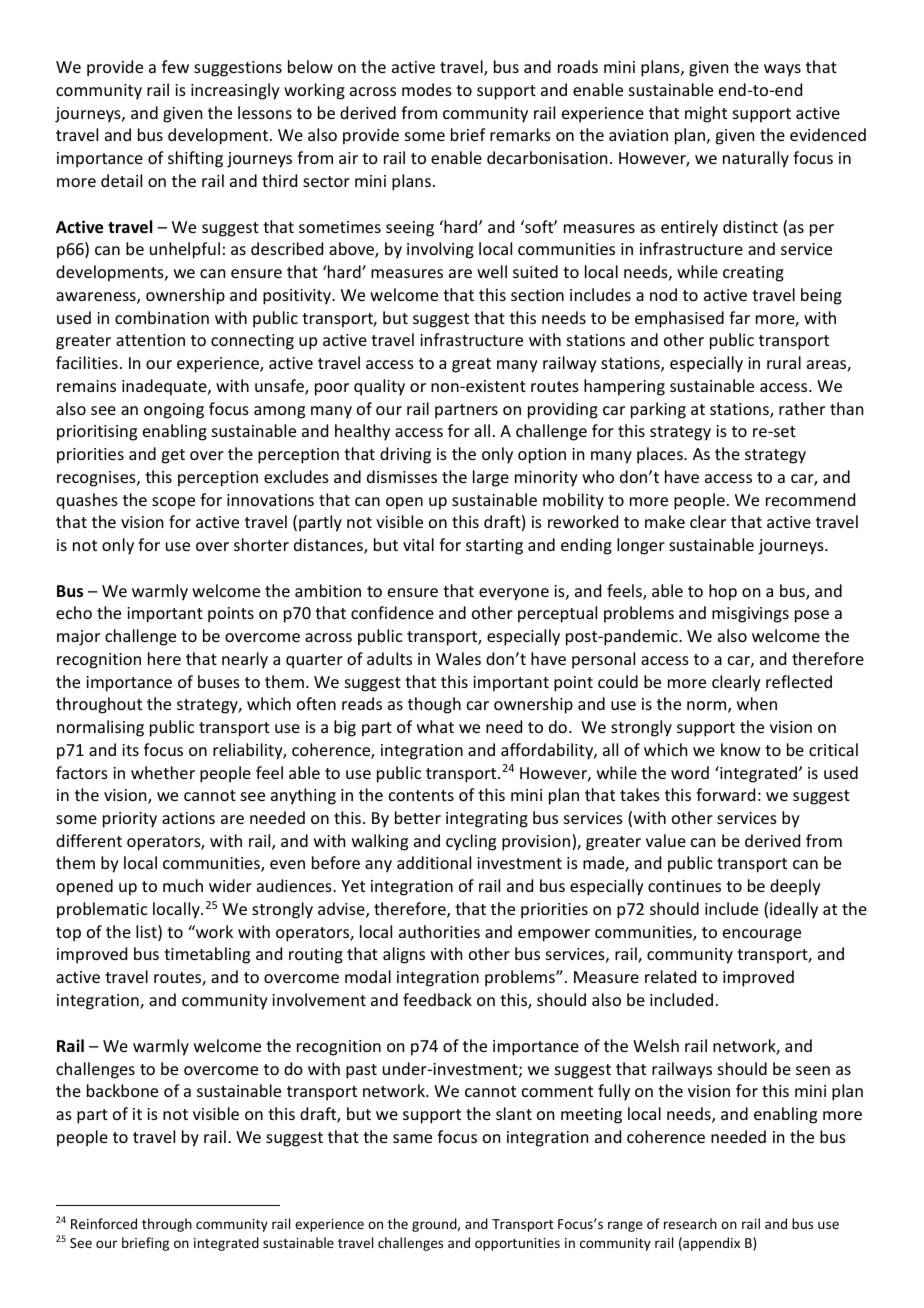  Describe the element at coordinates (427, 89) in the image. I see `modes` at that location.
